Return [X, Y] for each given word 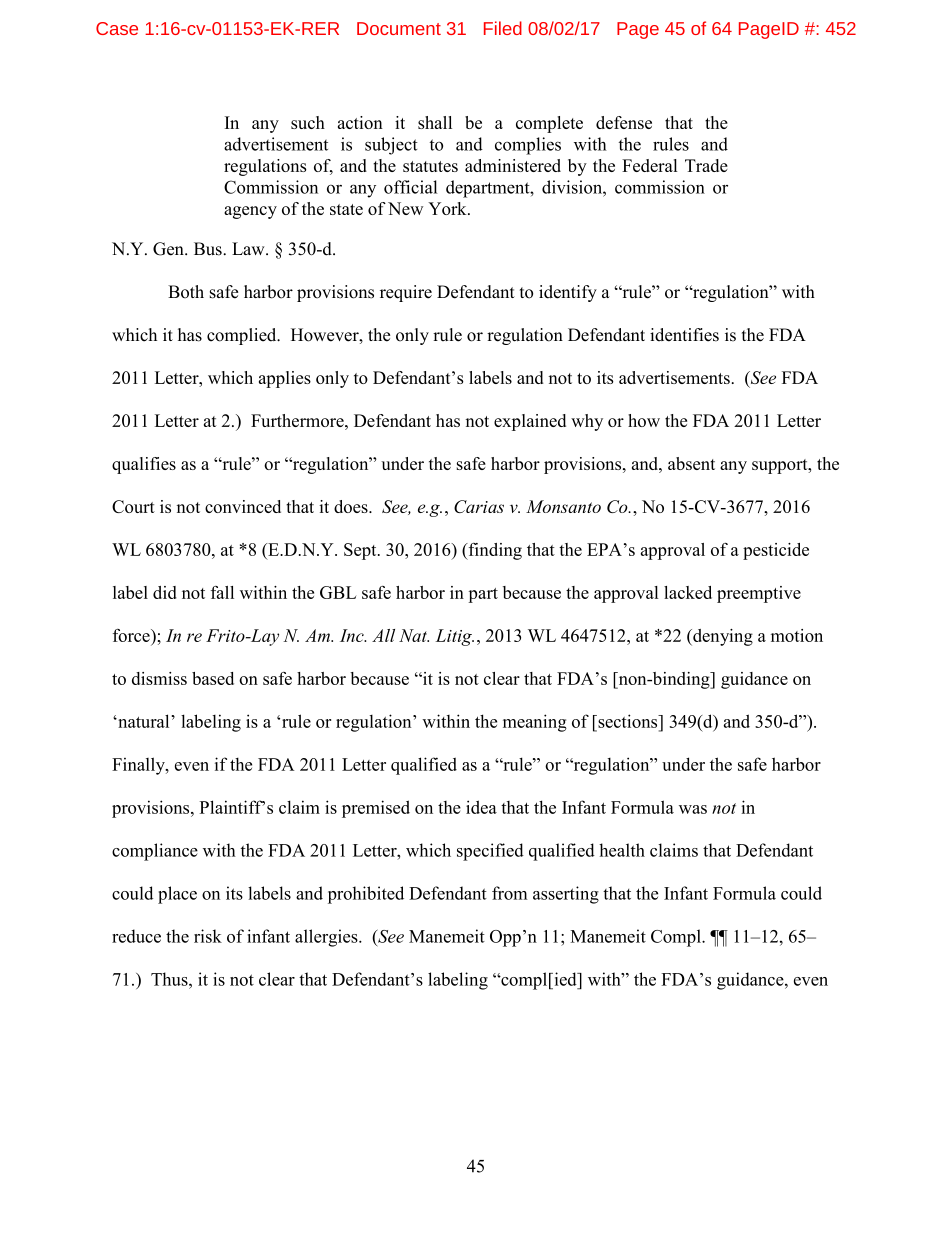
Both [186, 292]
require [406, 293]
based [213, 678]
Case [117, 28]
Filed [503, 28]
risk [208, 936]
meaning [535, 723]
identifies [684, 335]
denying [722, 637]
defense [624, 122]
